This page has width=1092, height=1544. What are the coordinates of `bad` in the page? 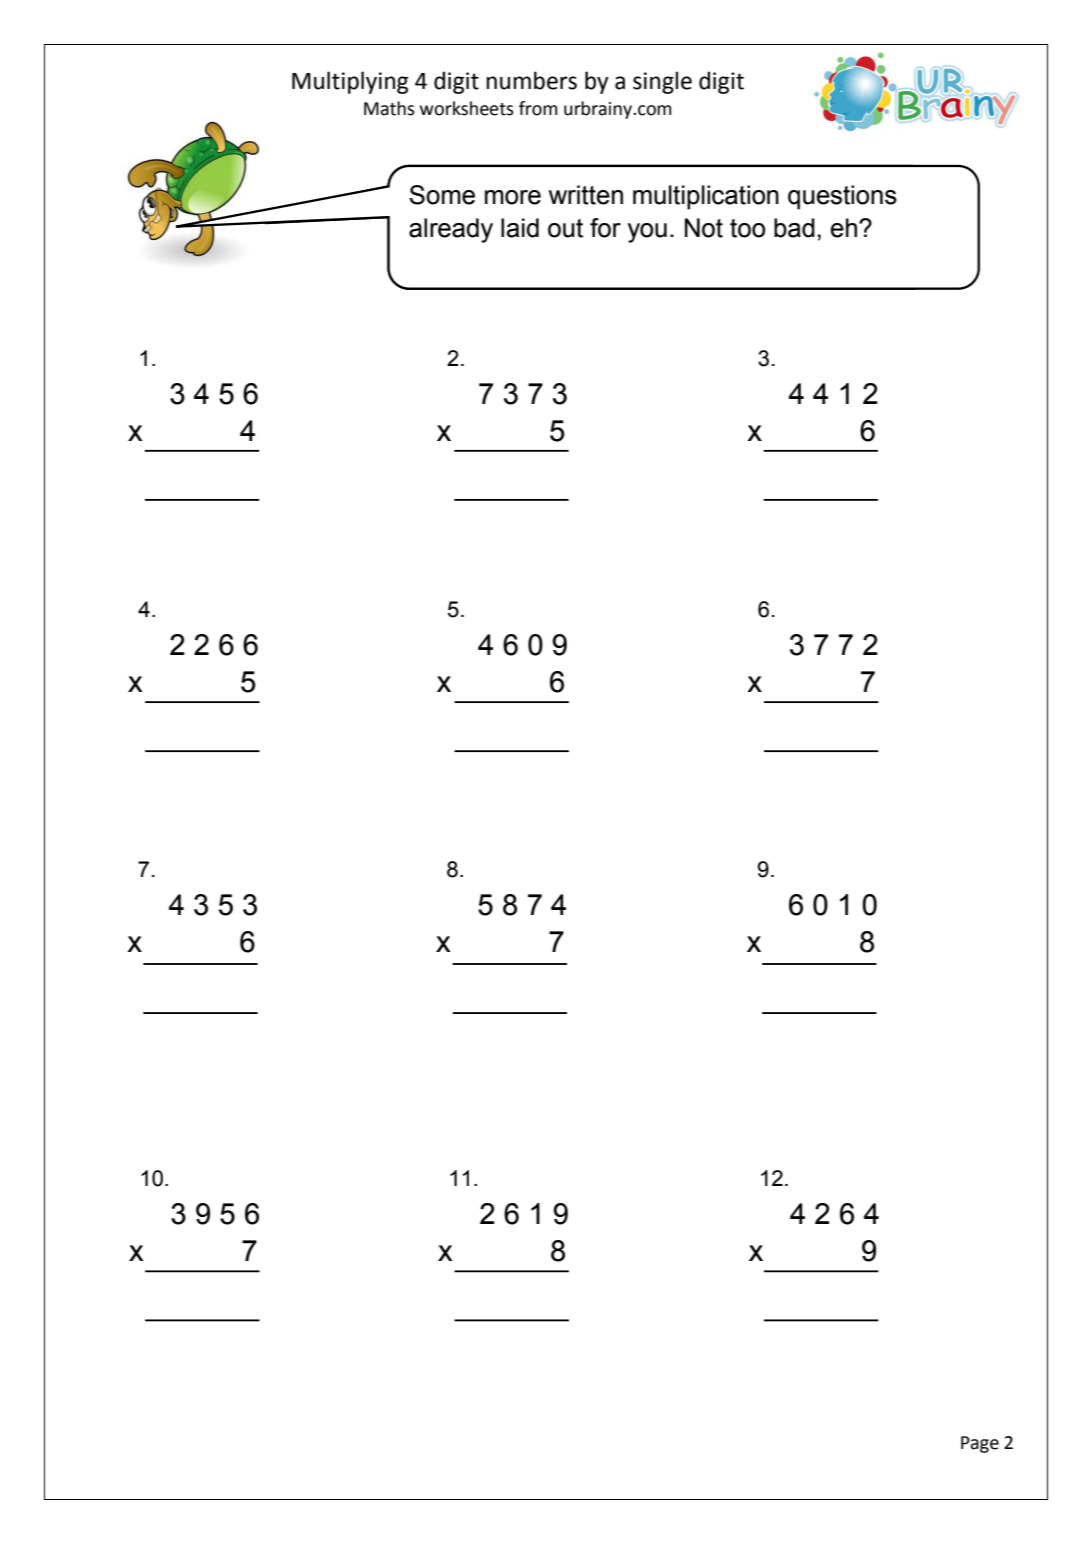 It's located at (794, 228).
